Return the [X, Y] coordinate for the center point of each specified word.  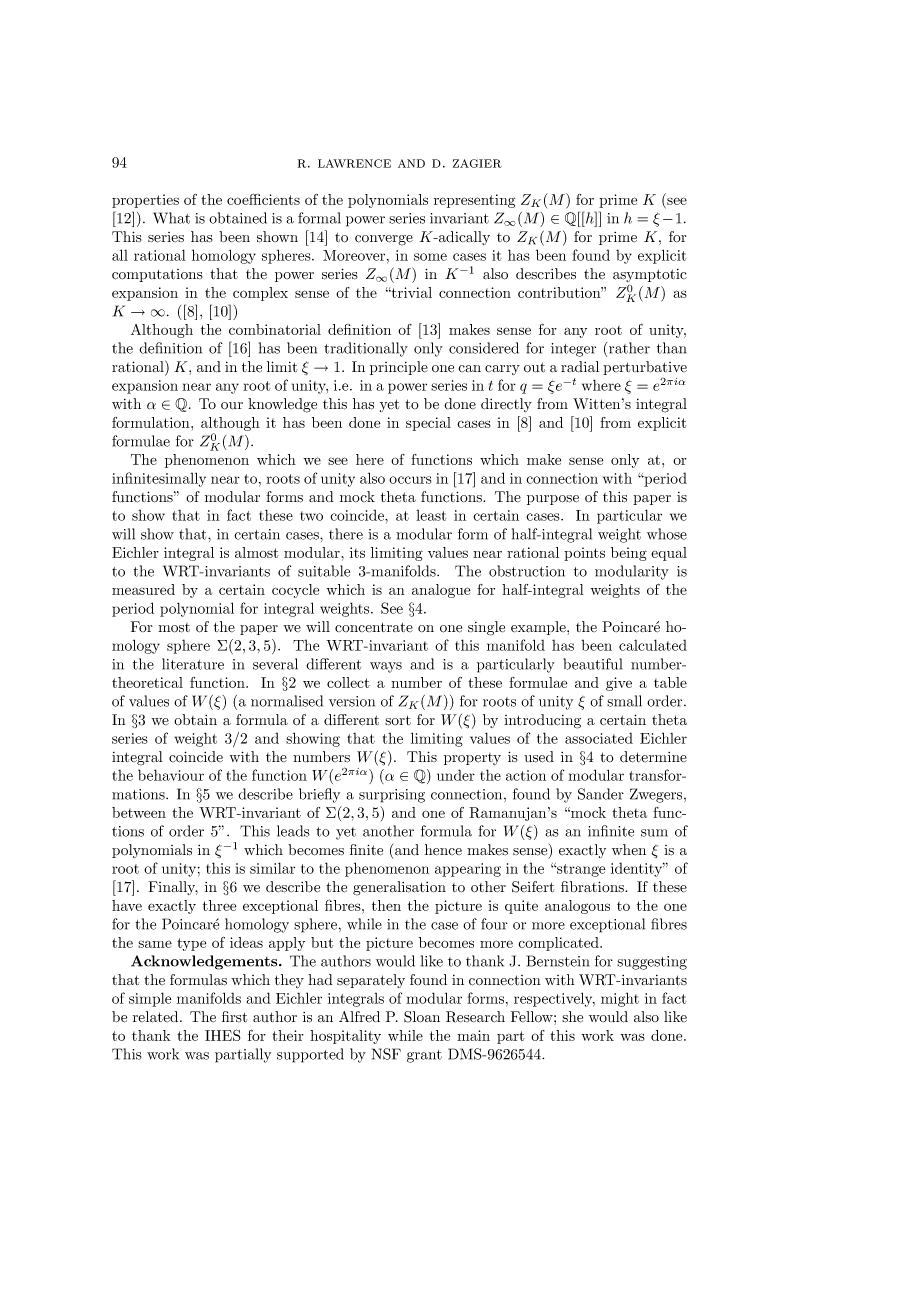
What [171, 218]
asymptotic [650, 275]
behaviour [171, 775]
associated [599, 738]
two [311, 516]
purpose [553, 500]
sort [398, 720]
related [157, 1017]
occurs [410, 480]
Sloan [422, 1017]
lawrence [354, 163]
